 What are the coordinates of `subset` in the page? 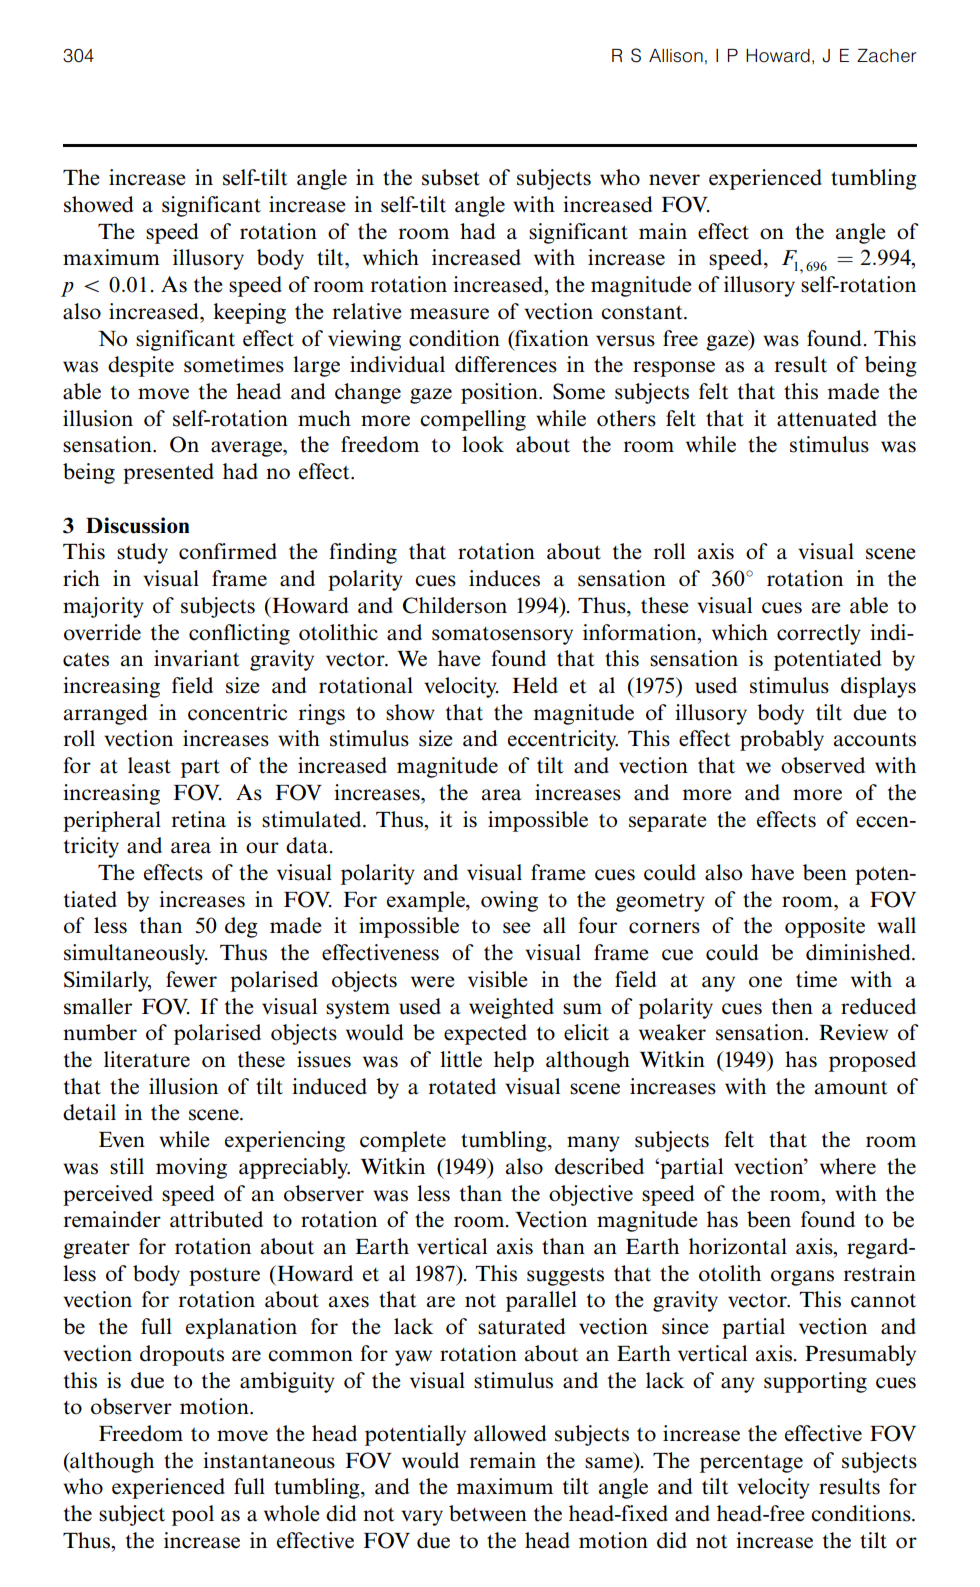 It's located at (451, 177).
